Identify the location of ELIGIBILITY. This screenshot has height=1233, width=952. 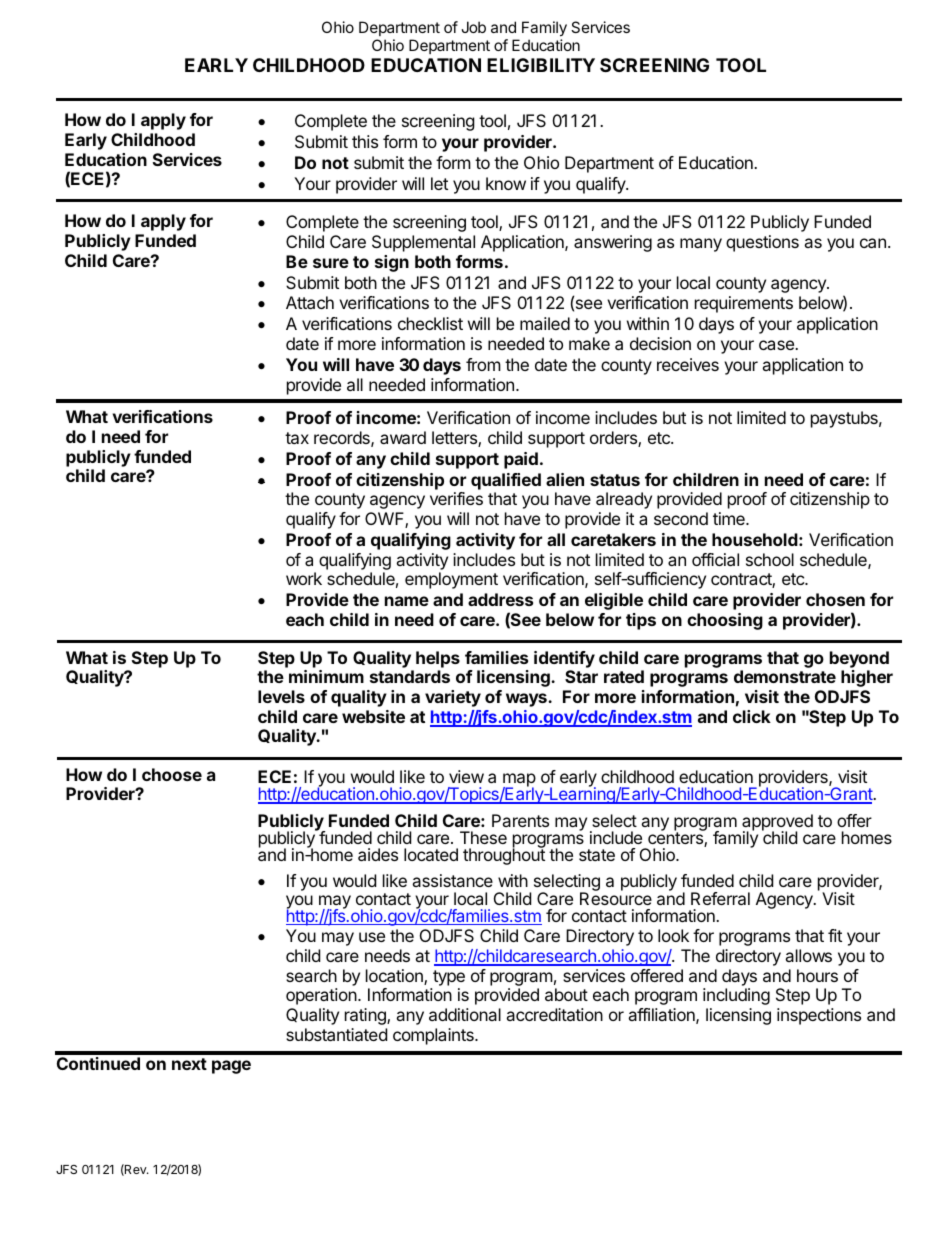
(541, 65).
